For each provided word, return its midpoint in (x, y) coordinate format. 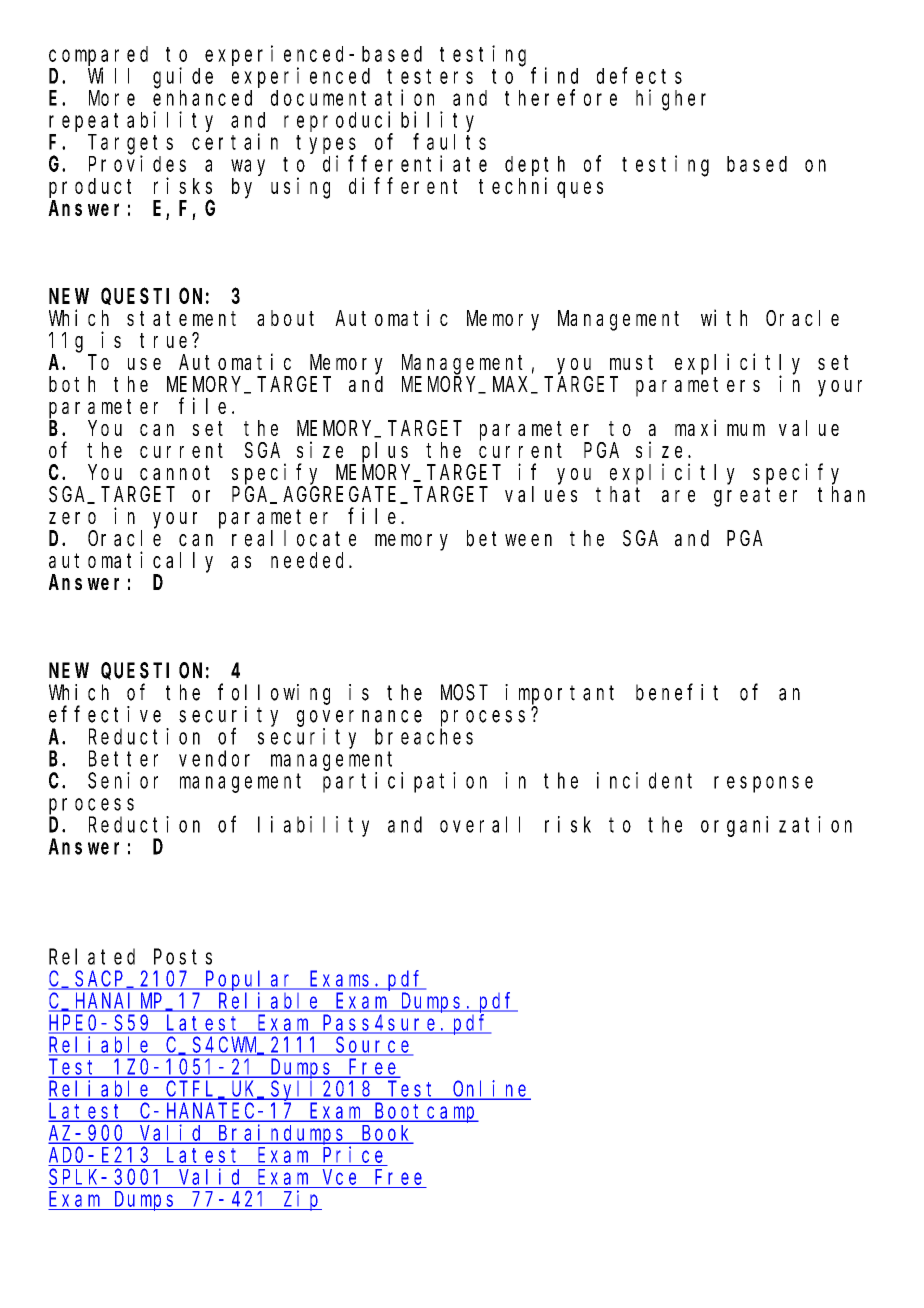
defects (639, 75)
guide (183, 78)
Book (386, 1134)
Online (491, 1089)
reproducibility (379, 122)
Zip (302, 1200)
